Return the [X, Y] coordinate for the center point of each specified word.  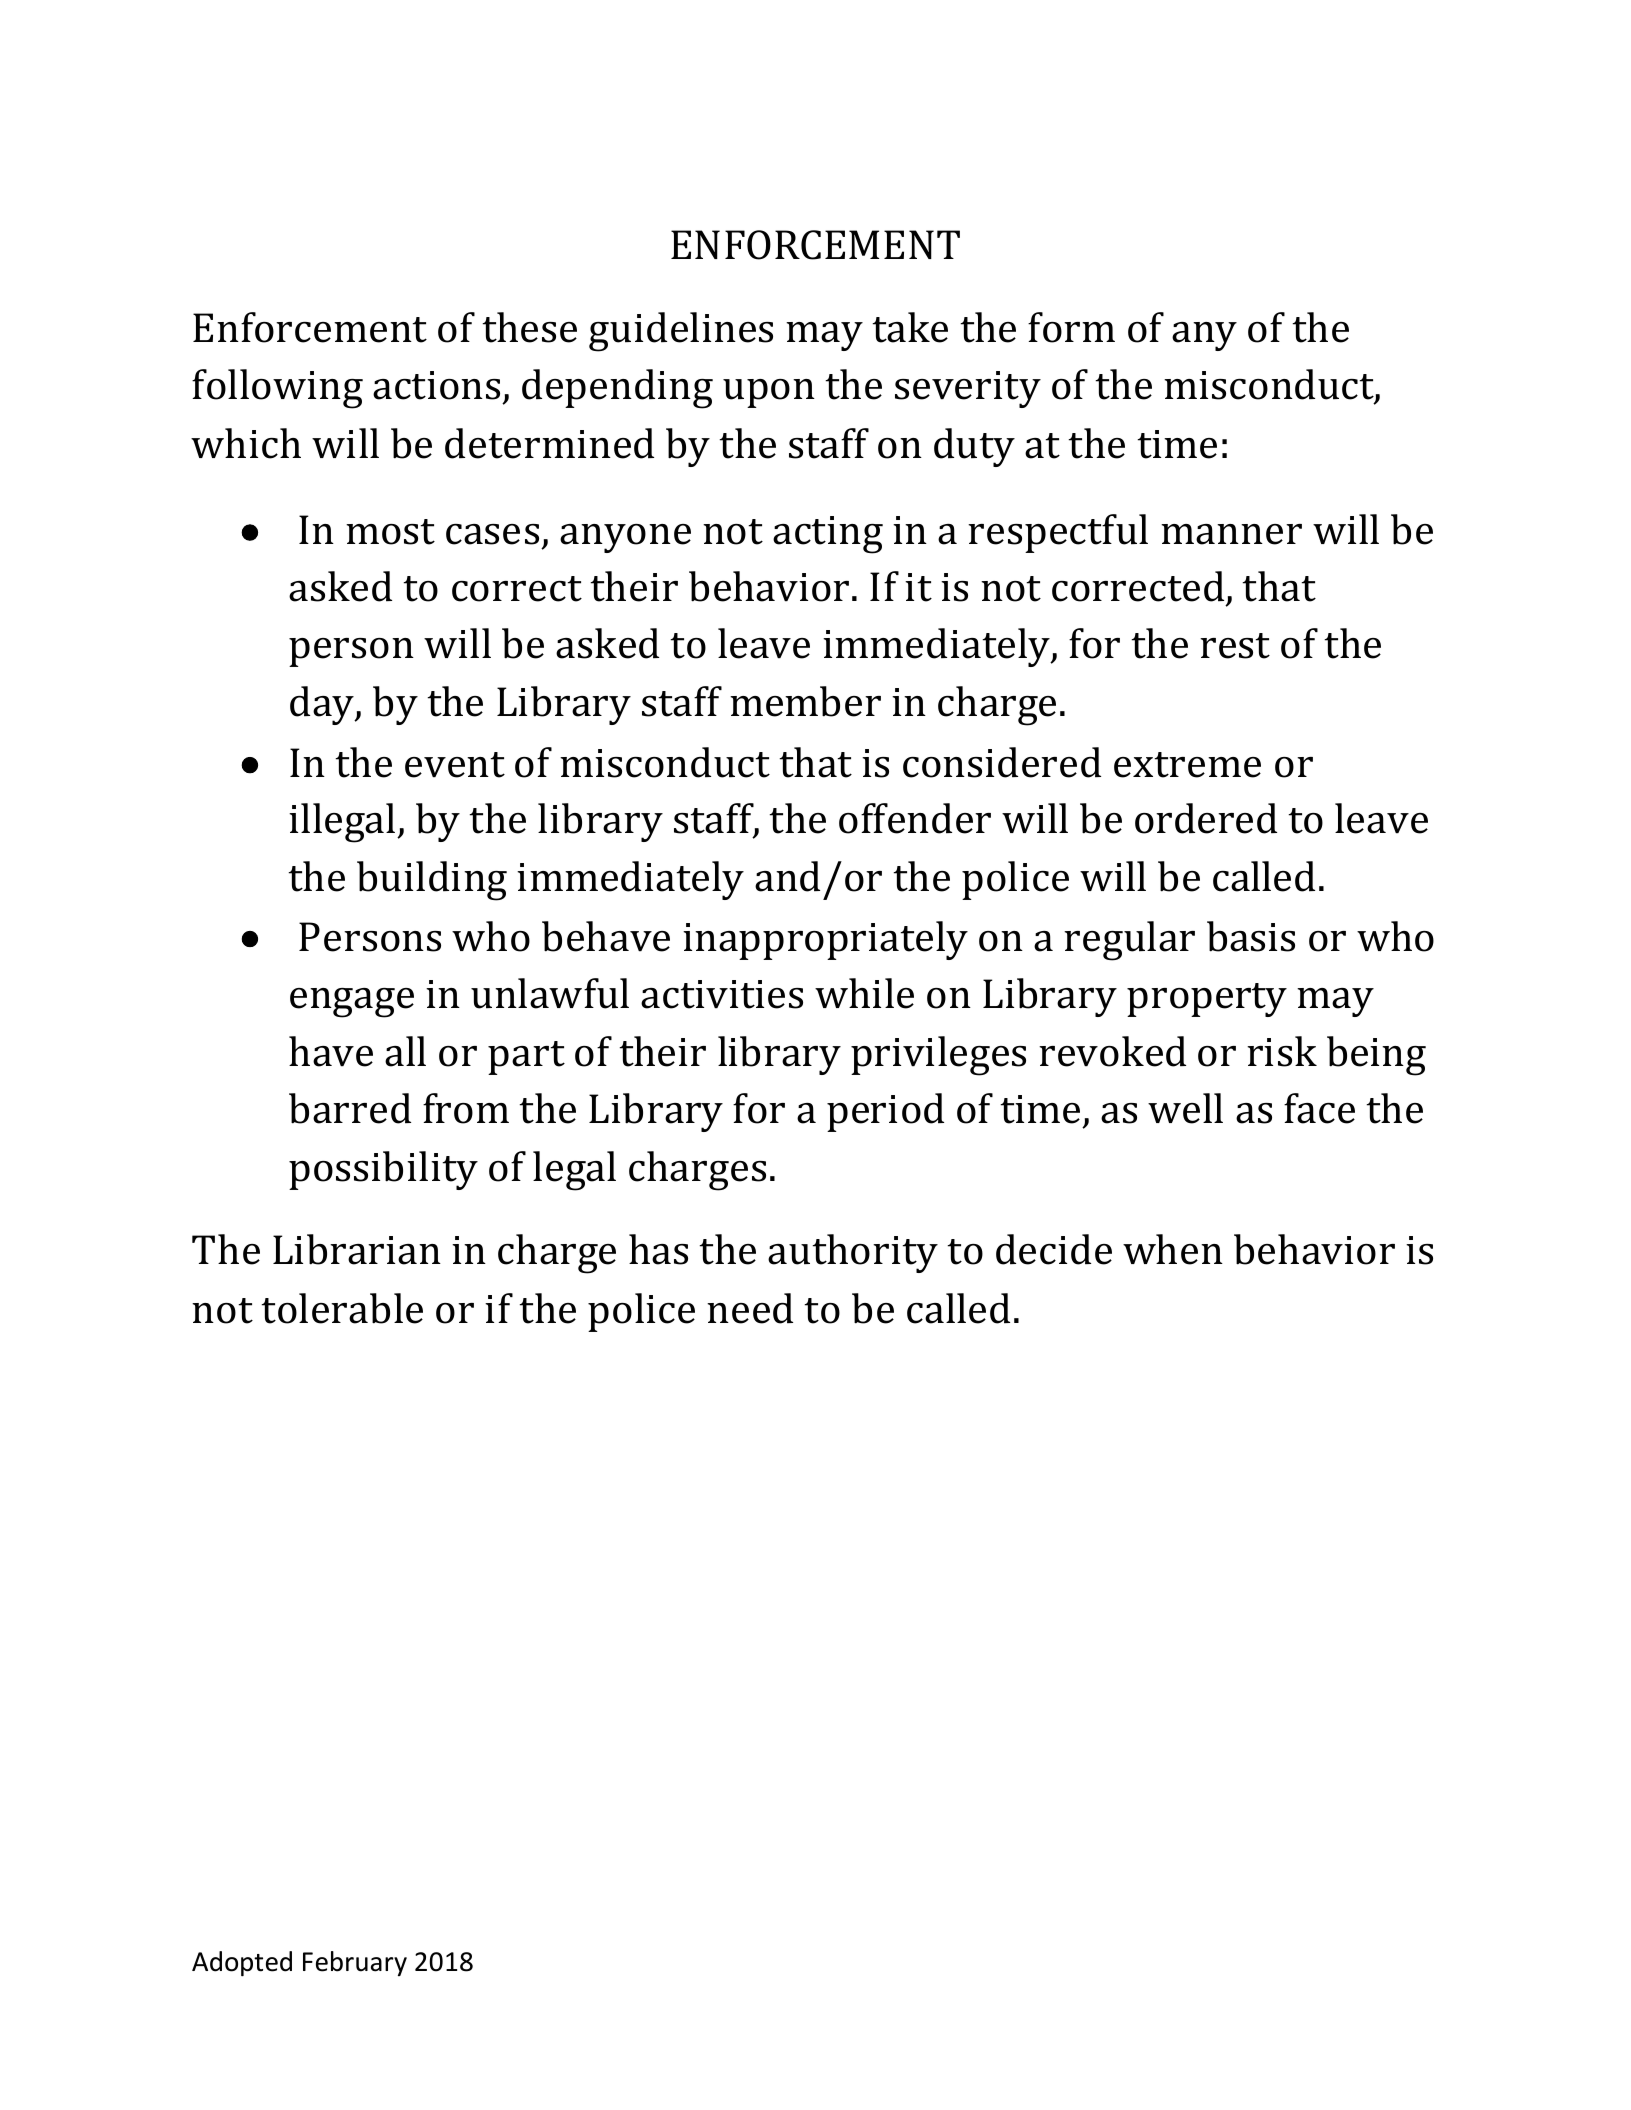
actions [436, 385]
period [885, 1112]
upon [769, 393]
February [355, 1963]
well [1185, 1108]
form [1071, 327]
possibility [383, 1170]
